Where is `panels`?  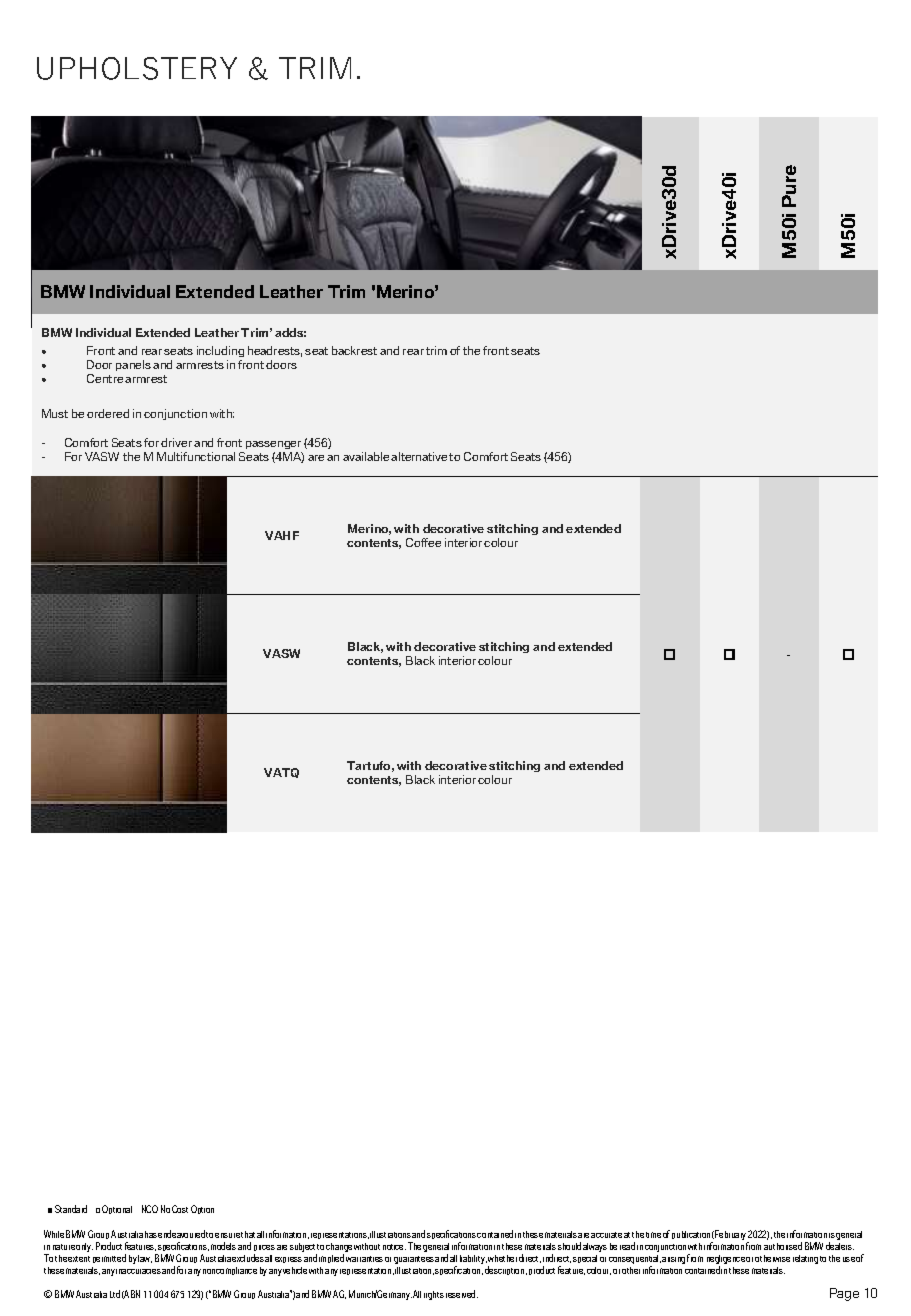
panels is located at coordinates (133, 365).
